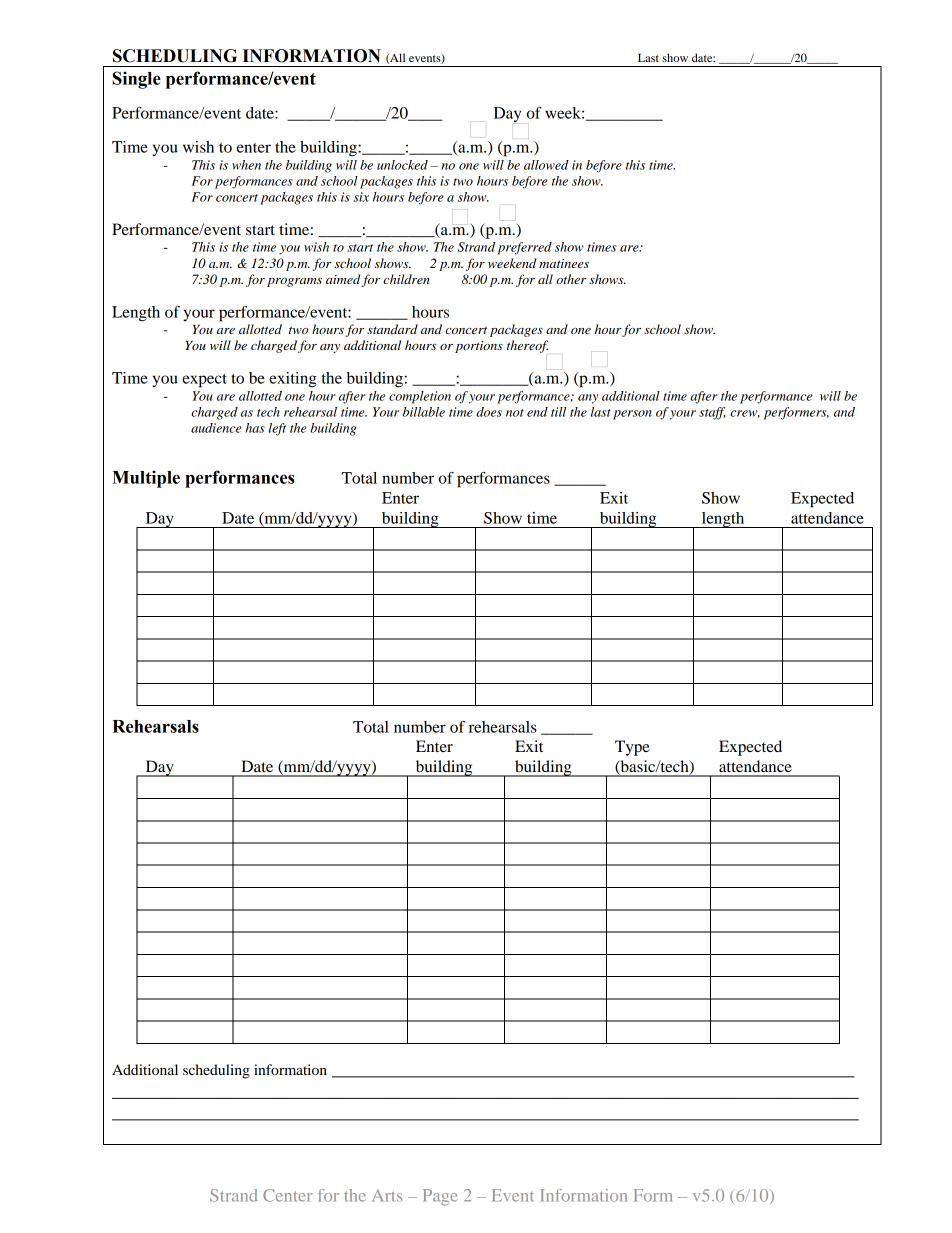 This screenshot has height=1233, width=952. Describe the element at coordinates (246, 165) in the screenshot. I see `when` at that location.
